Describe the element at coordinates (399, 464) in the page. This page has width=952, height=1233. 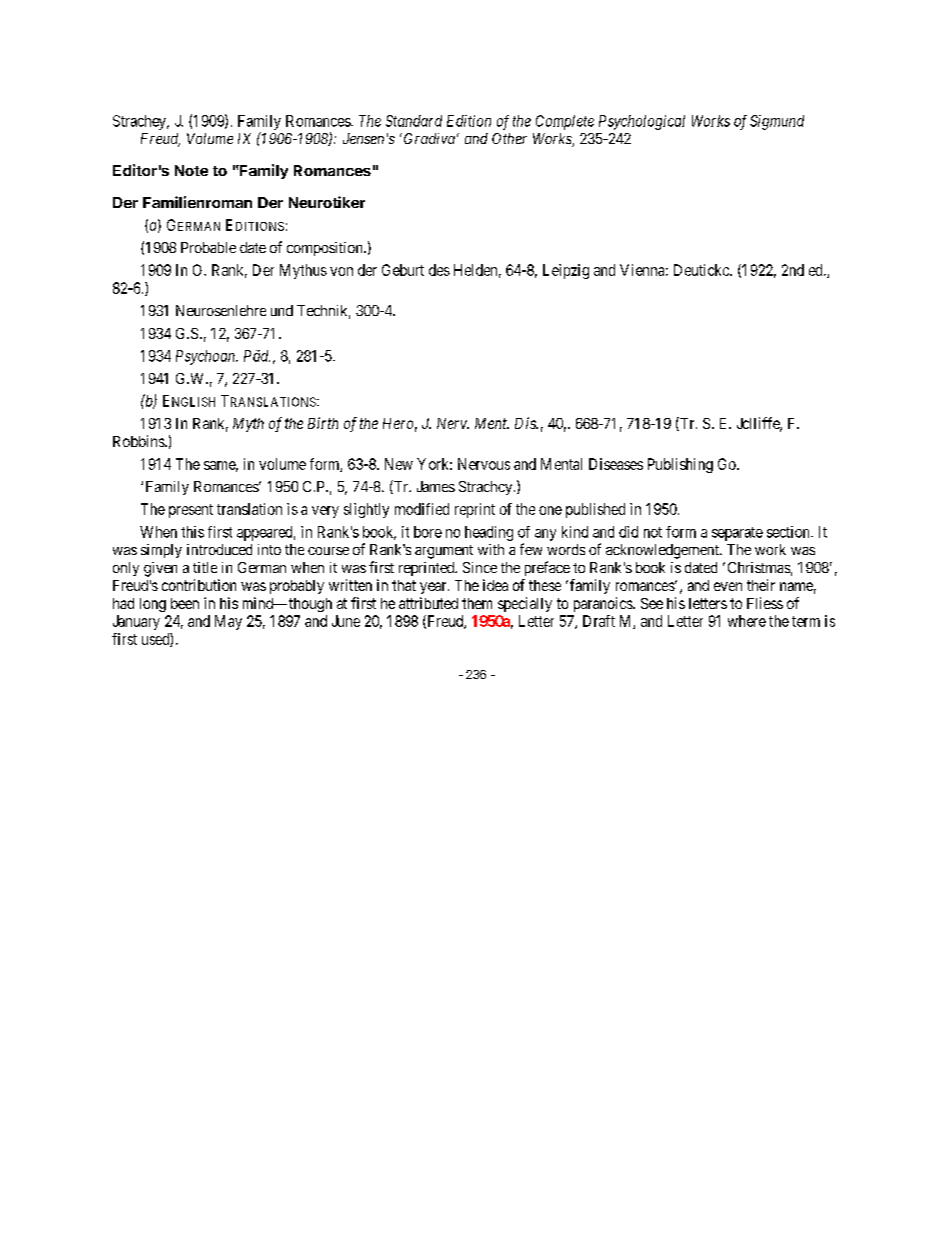
I see `New` at that location.
